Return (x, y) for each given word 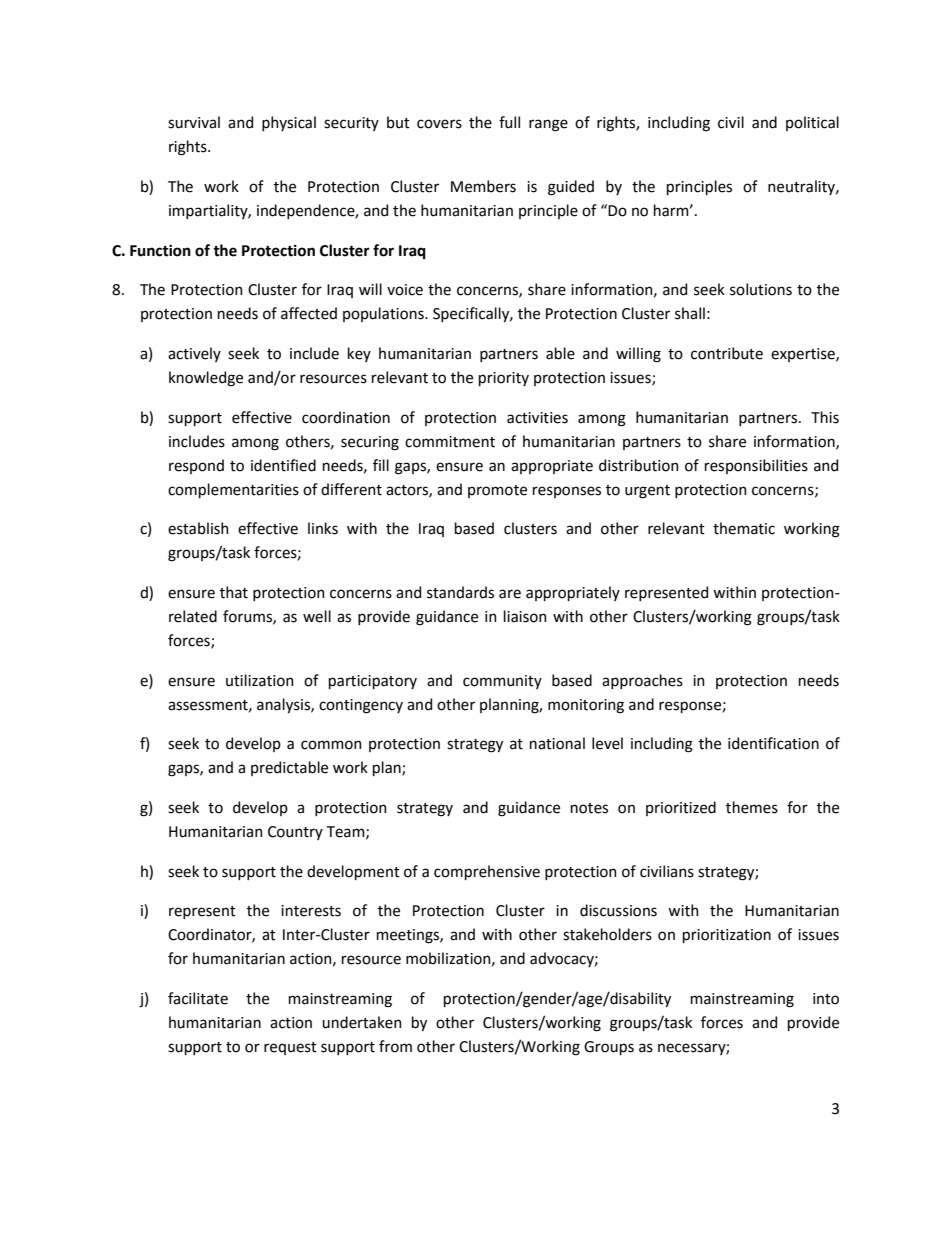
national (557, 743)
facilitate (198, 998)
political (812, 123)
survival (194, 122)
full (509, 122)
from (395, 1046)
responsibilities (756, 466)
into (826, 999)
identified (283, 465)
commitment (450, 442)
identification (773, 743)
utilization (260, 680)
